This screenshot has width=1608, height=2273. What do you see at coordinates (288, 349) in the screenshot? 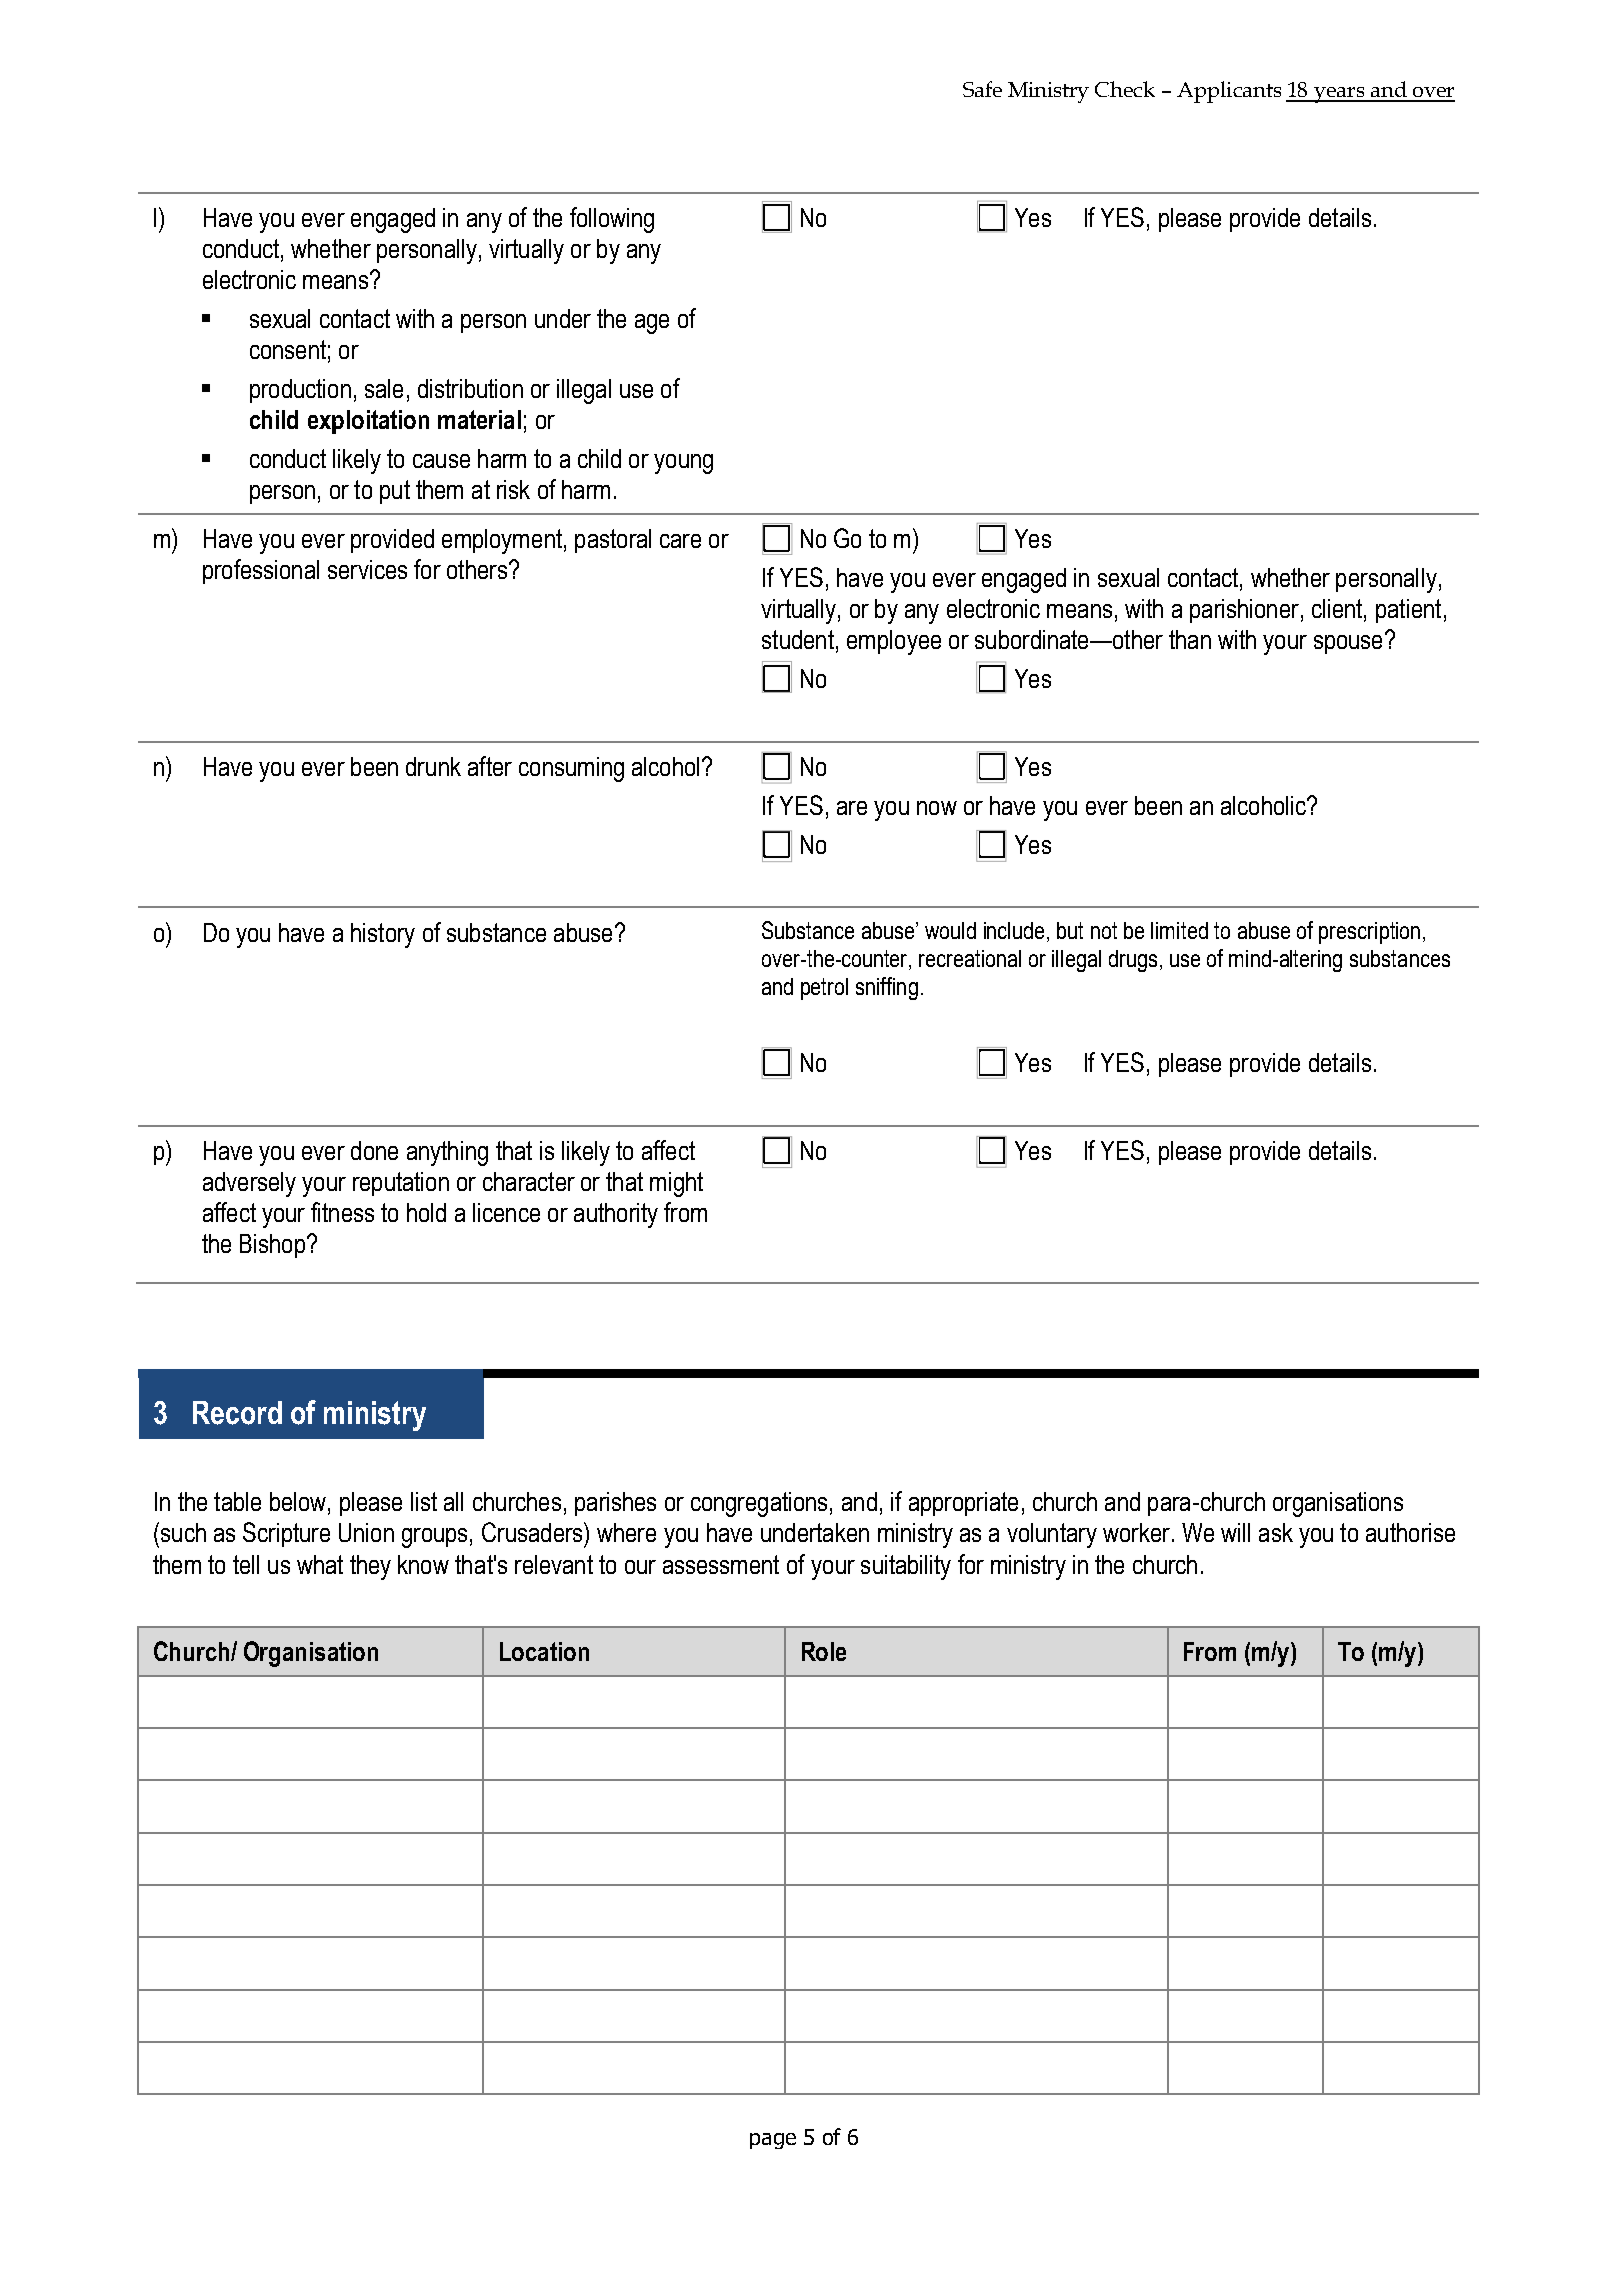
I see `consent` at bounding box center [288, 349].
